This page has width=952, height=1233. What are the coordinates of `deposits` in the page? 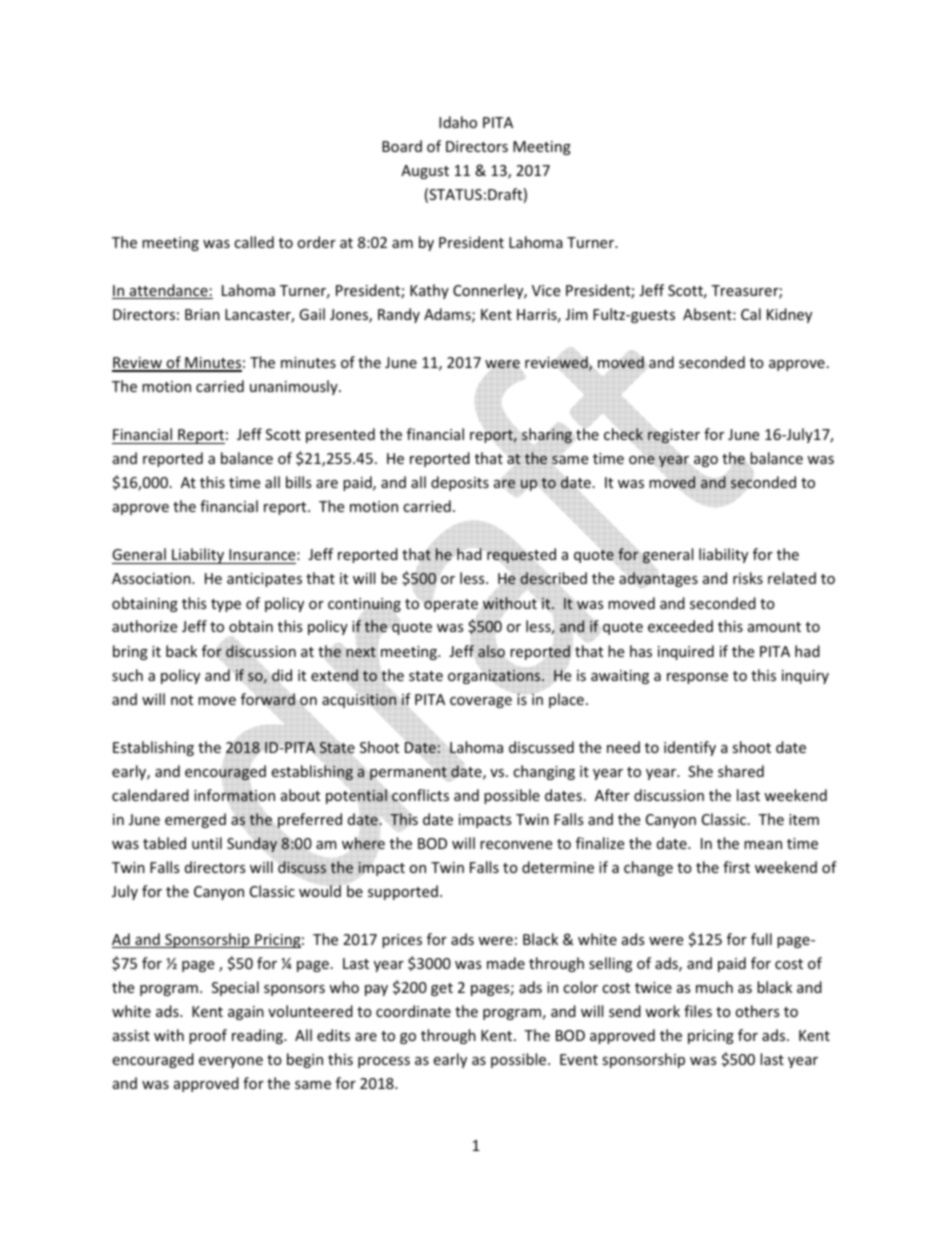 It's located at (460, 483).
